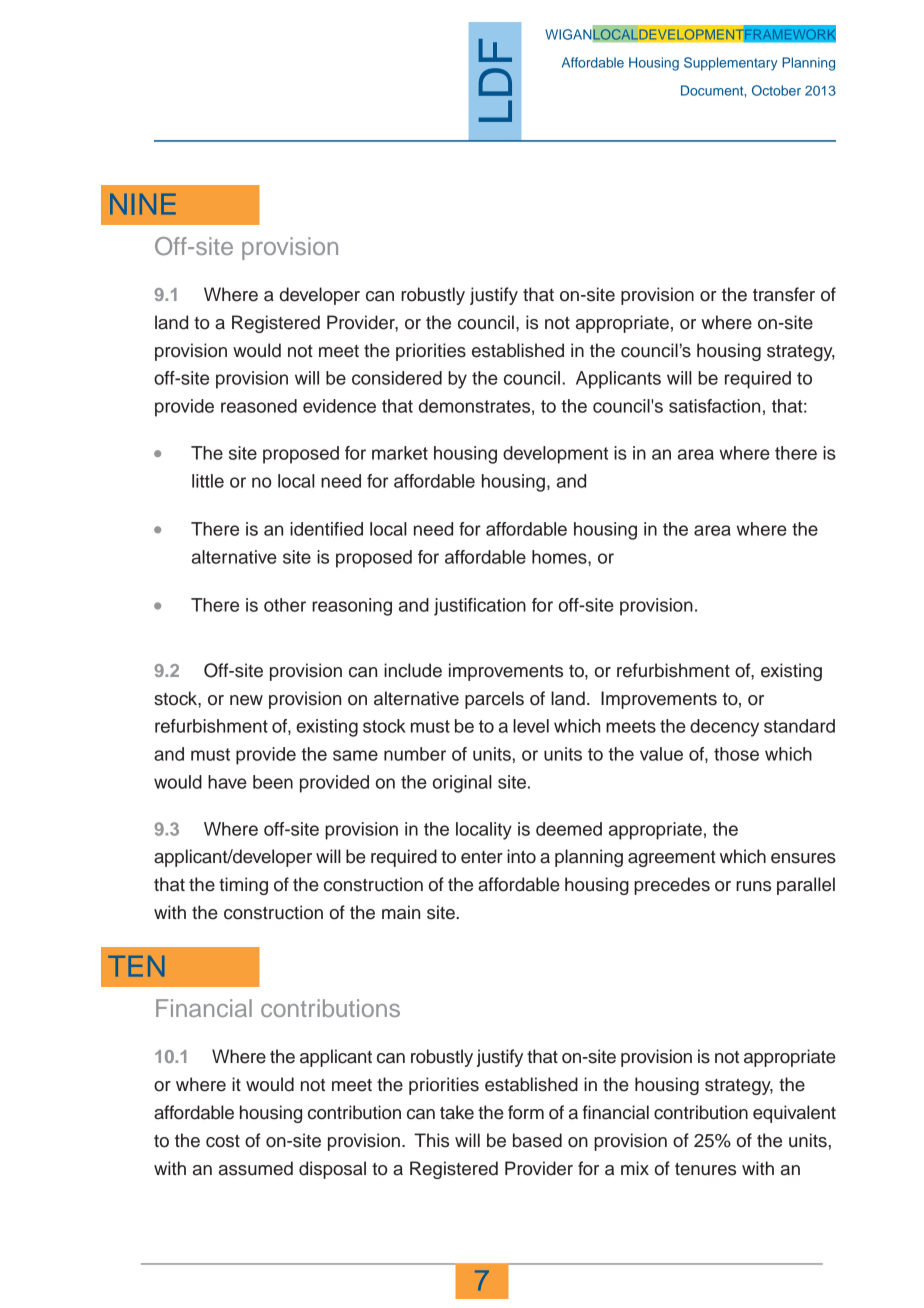 This screenshot has height=1308, width=924. Describe the element at coordinates (208, 481) in the screenshot. I see `little` at that location.
